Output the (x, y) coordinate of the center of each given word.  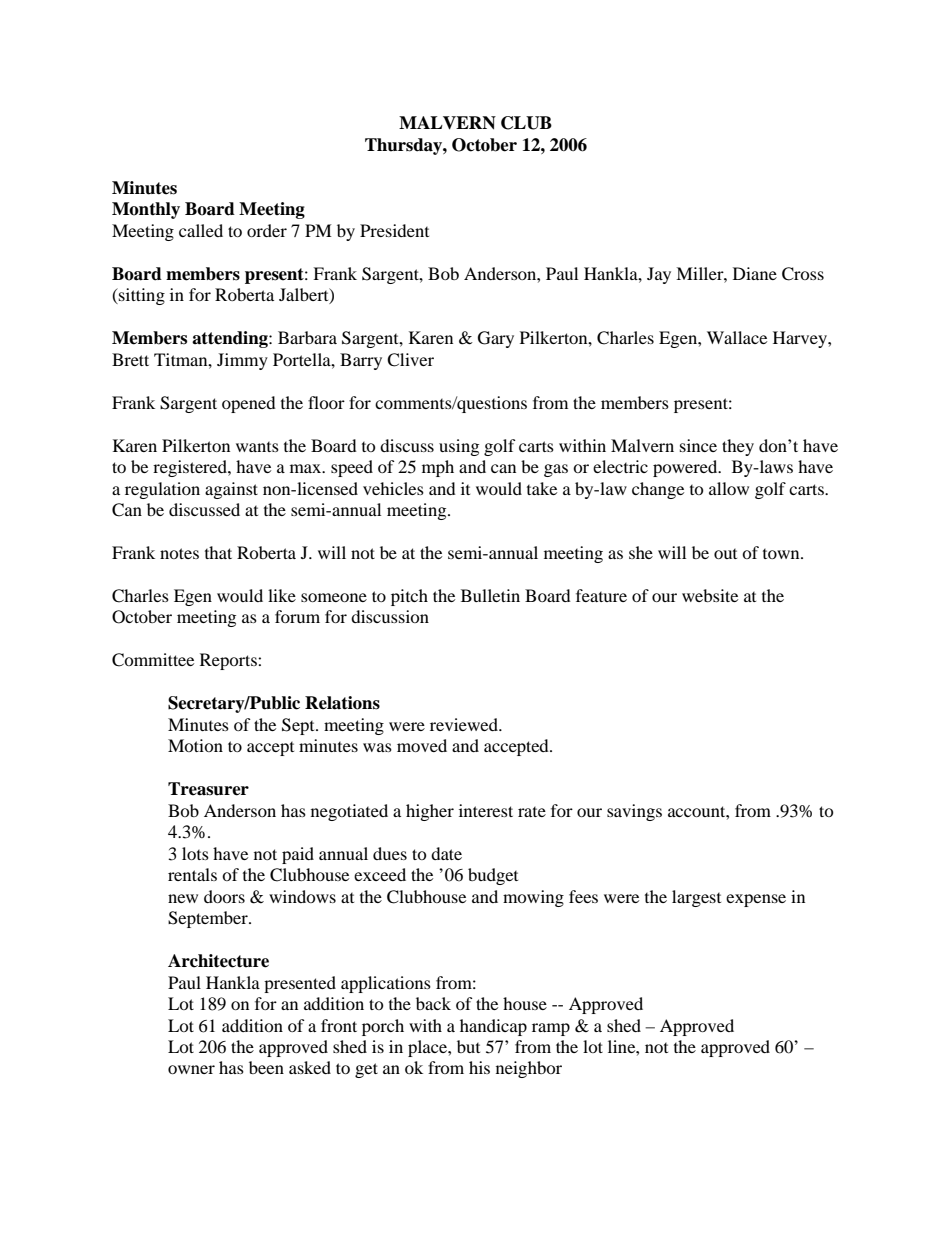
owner (191, 1069)
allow (729, 488)
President (394, 230)
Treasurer (208, 789)
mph (438, 468)
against (231, 490)
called (201, 230)
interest (486, 810)
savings (634, 812)
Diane (755, 273)
